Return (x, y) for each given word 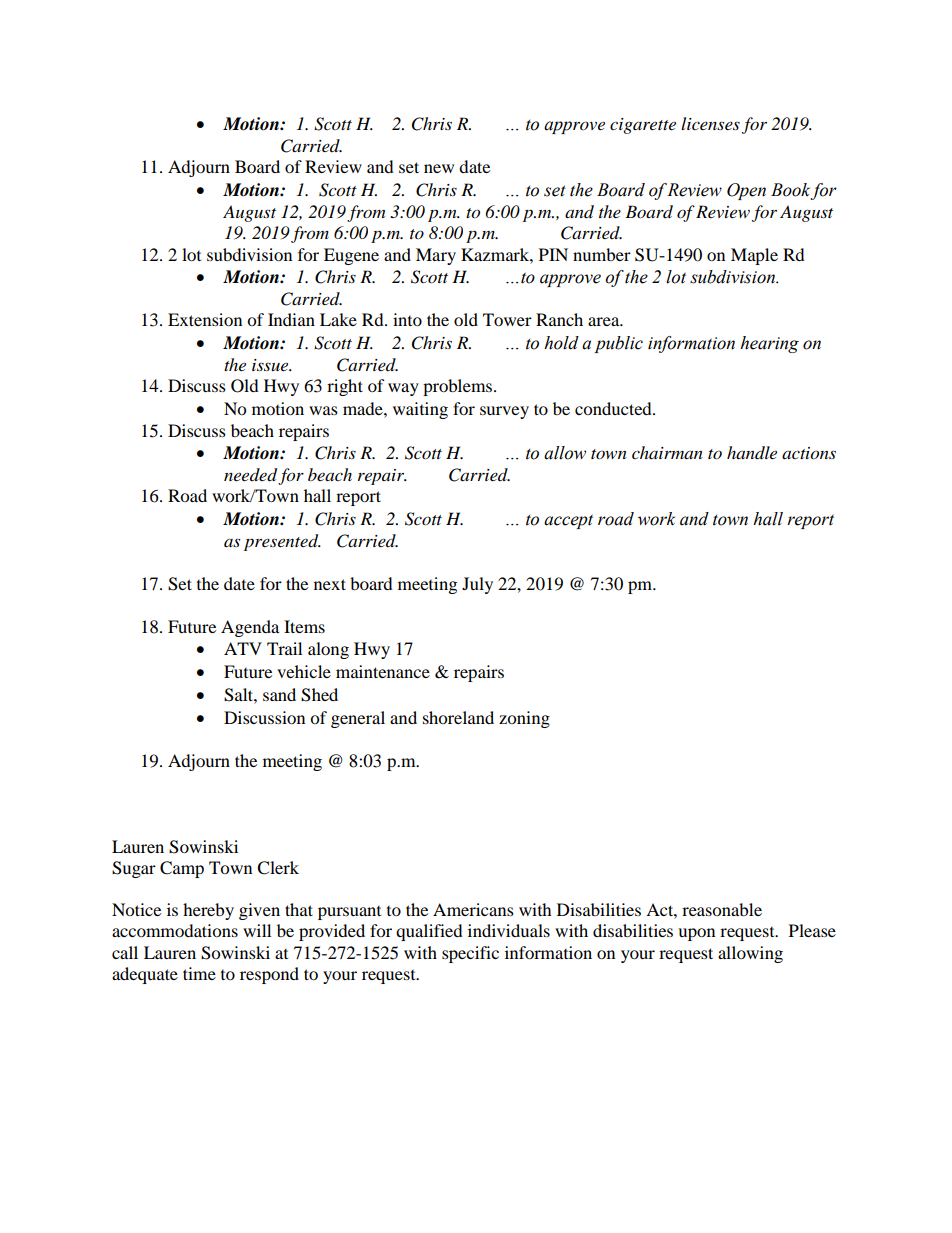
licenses (710, 123)
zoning (524, 719)
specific (470, 954)
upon (696, 934)
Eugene (351, 256)
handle (752, 453)
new (439, 168)
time (199, 973)
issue (271, 365)
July (477, 585)
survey (504, 412)
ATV (243, 648)
